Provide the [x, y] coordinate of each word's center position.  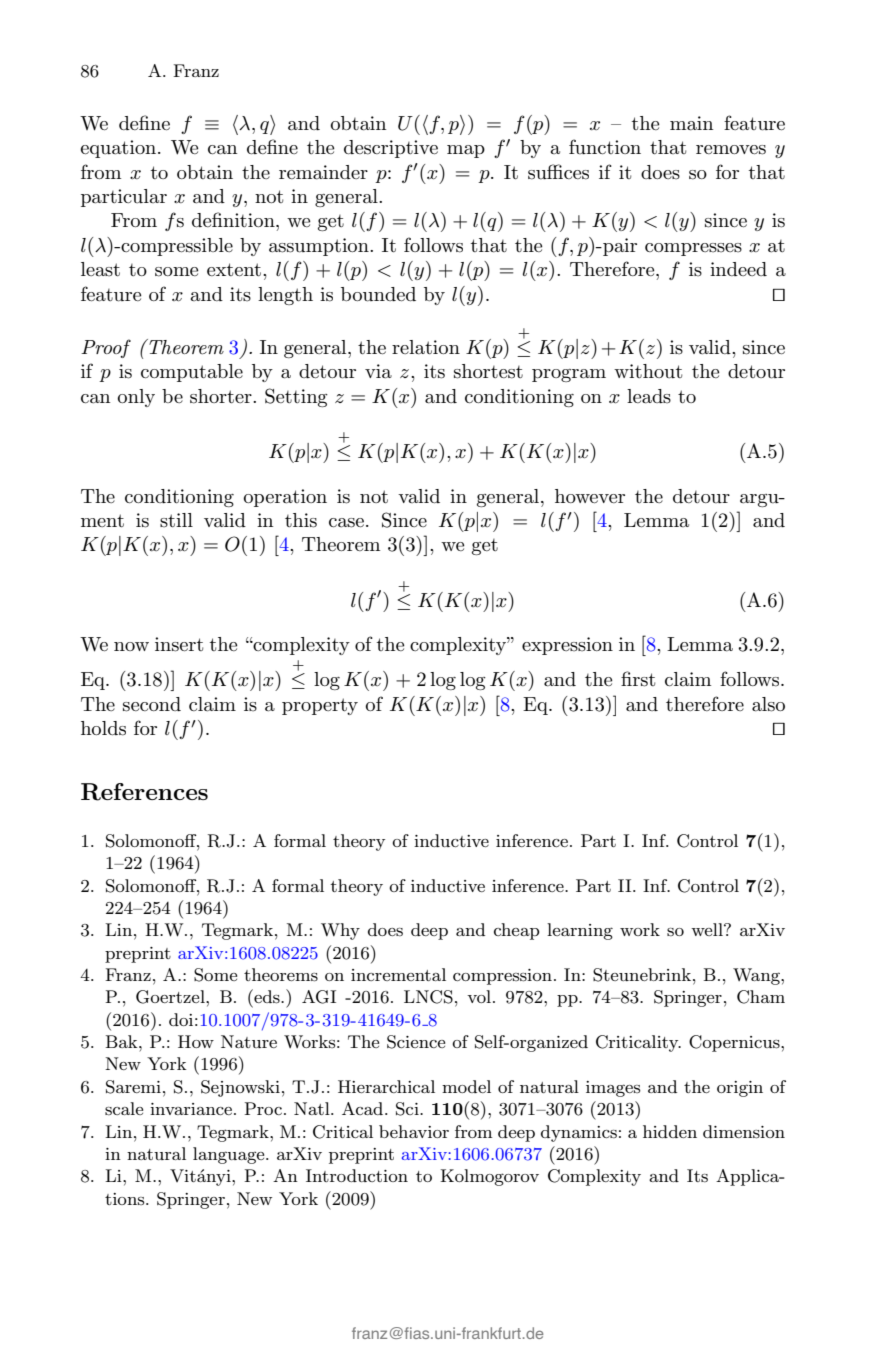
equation [120, 149]
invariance [192, 1109]
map [466, 151]
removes [731, 150]
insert [179, 644]
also [768, 704]
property [320, 706]
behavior [414, 1131]
